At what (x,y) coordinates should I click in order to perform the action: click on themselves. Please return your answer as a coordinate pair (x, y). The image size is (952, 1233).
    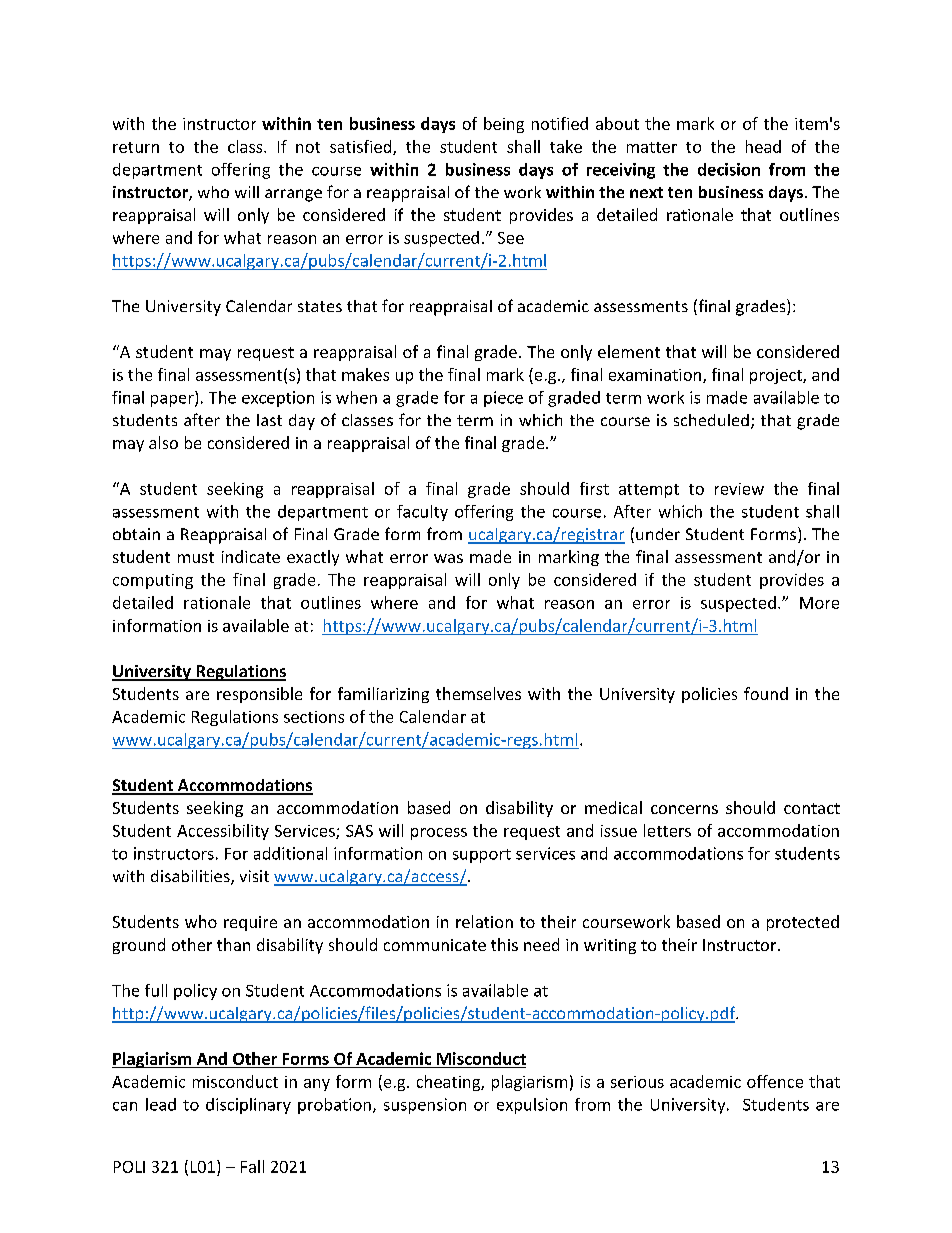
    Looking at the image, I should click on (478, 693).
